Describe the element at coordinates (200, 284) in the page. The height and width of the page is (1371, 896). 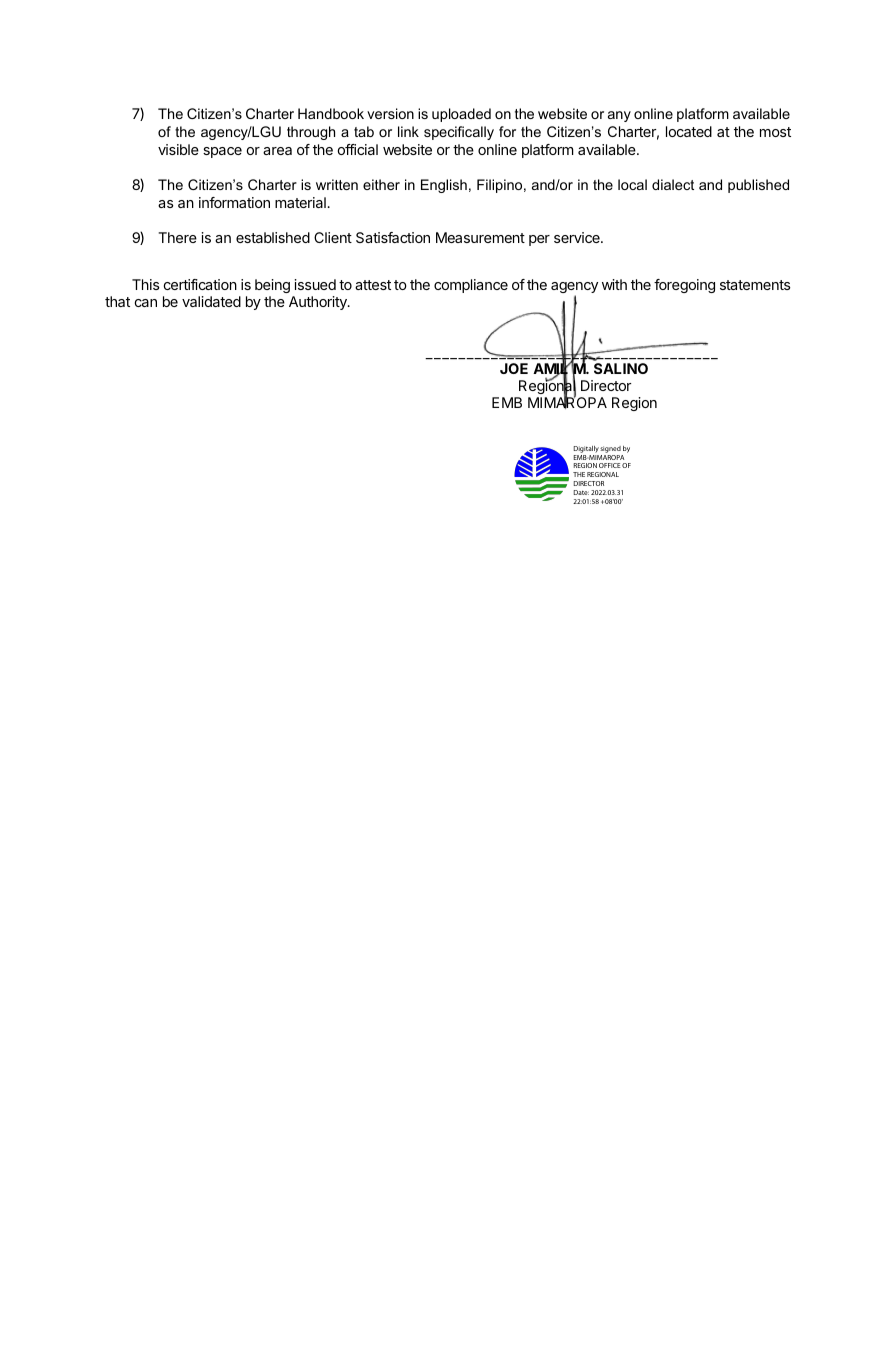
I see `certification` at that location.
